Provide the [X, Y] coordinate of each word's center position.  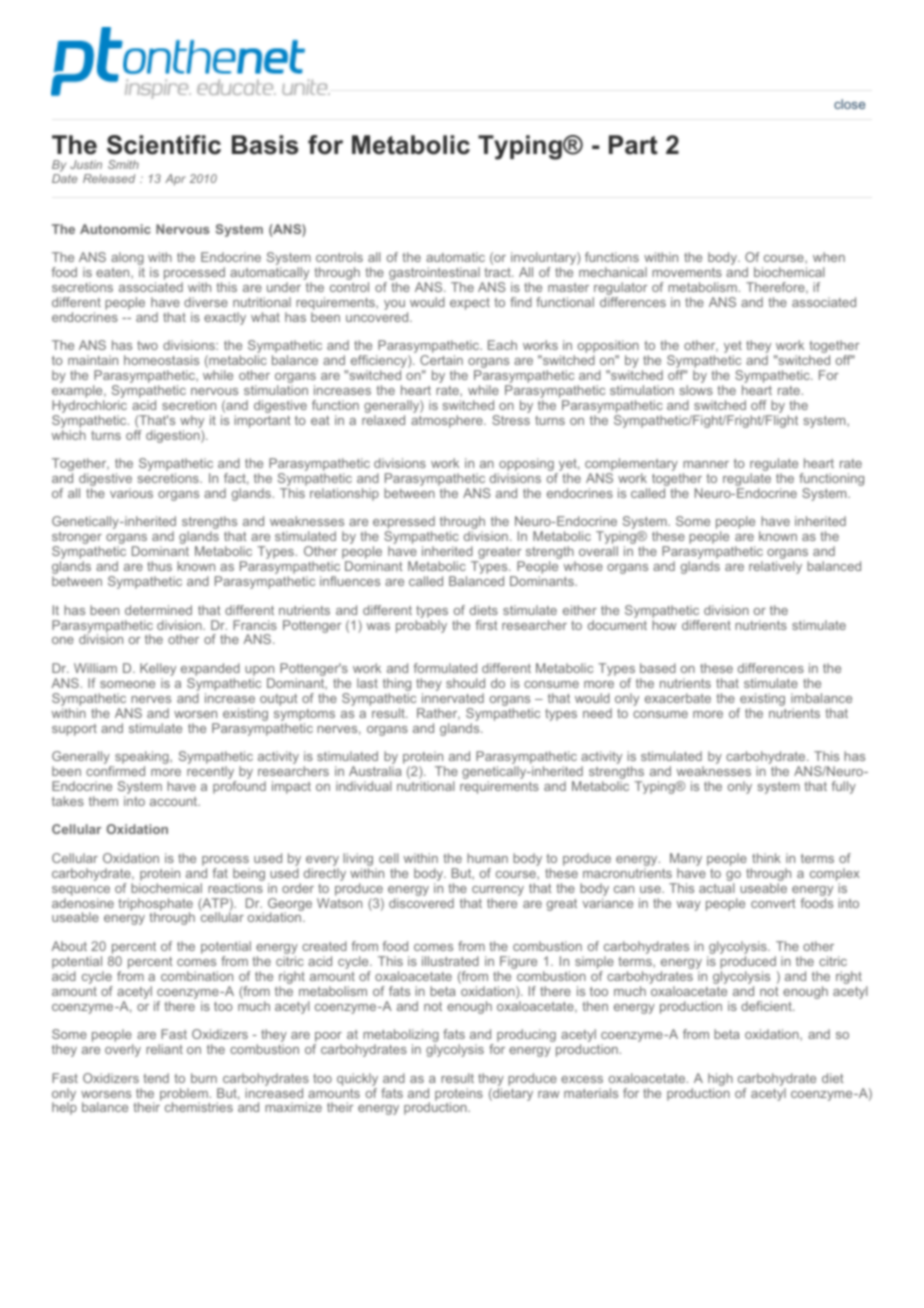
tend [156, 1078]
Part [633, 145]
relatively [775, 567]
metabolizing [401, 1037]
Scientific [164, 145]
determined [158, 610]
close [849, 104]
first [486, 625]
